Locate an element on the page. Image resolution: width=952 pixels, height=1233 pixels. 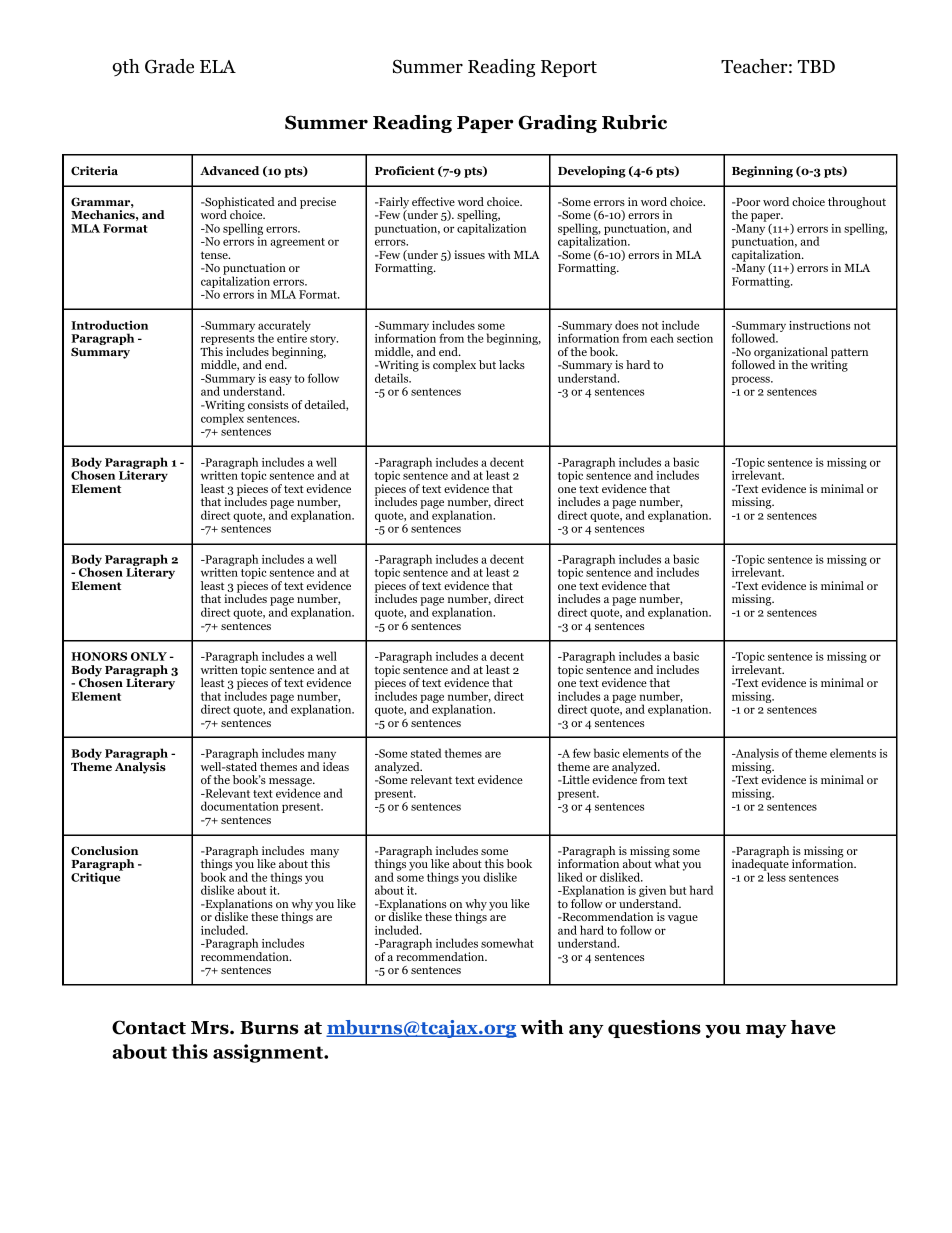
Grade is located at coordinates (169, 66).
